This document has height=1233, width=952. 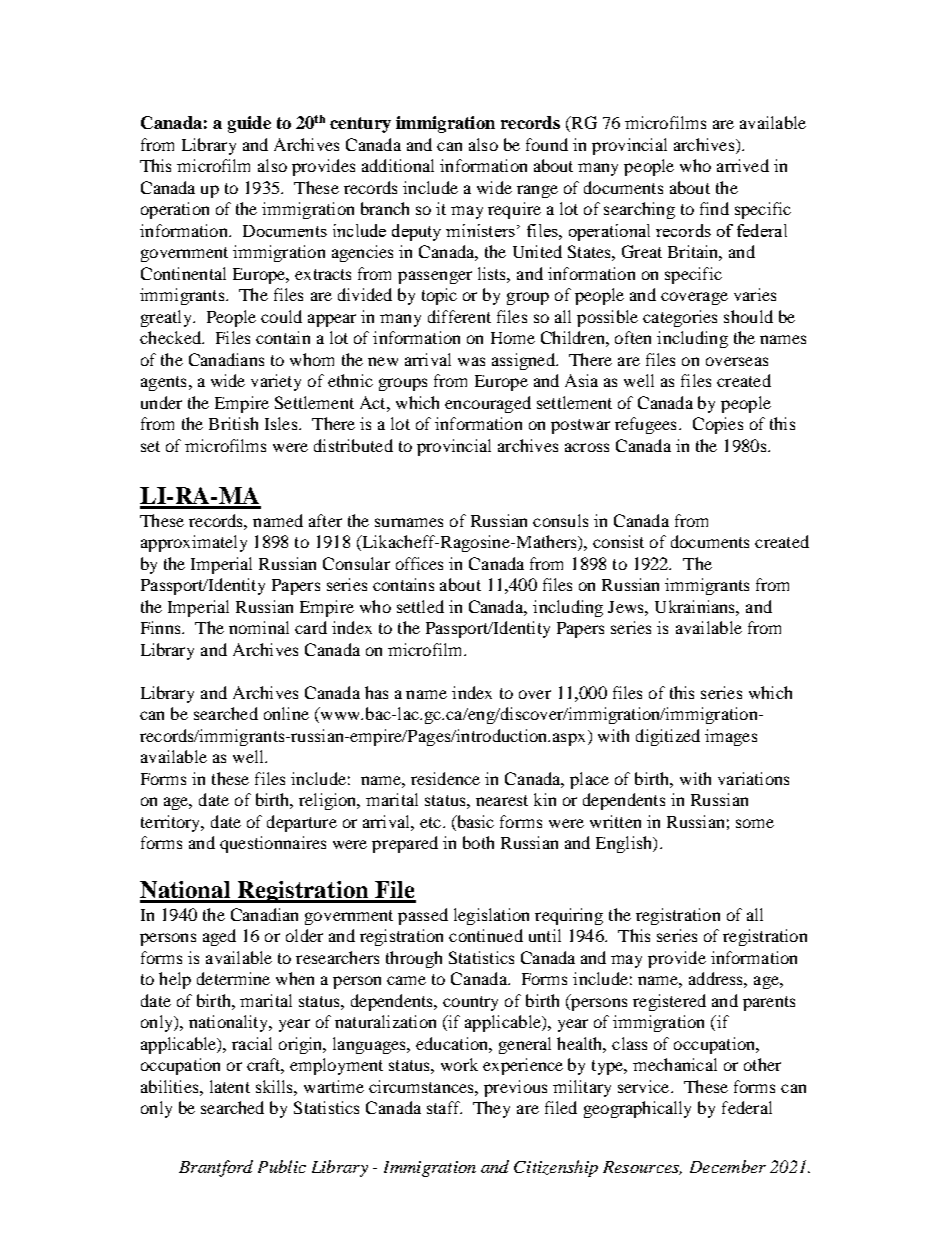 I want to click on Brantford, so click(x=216, y=1168).
